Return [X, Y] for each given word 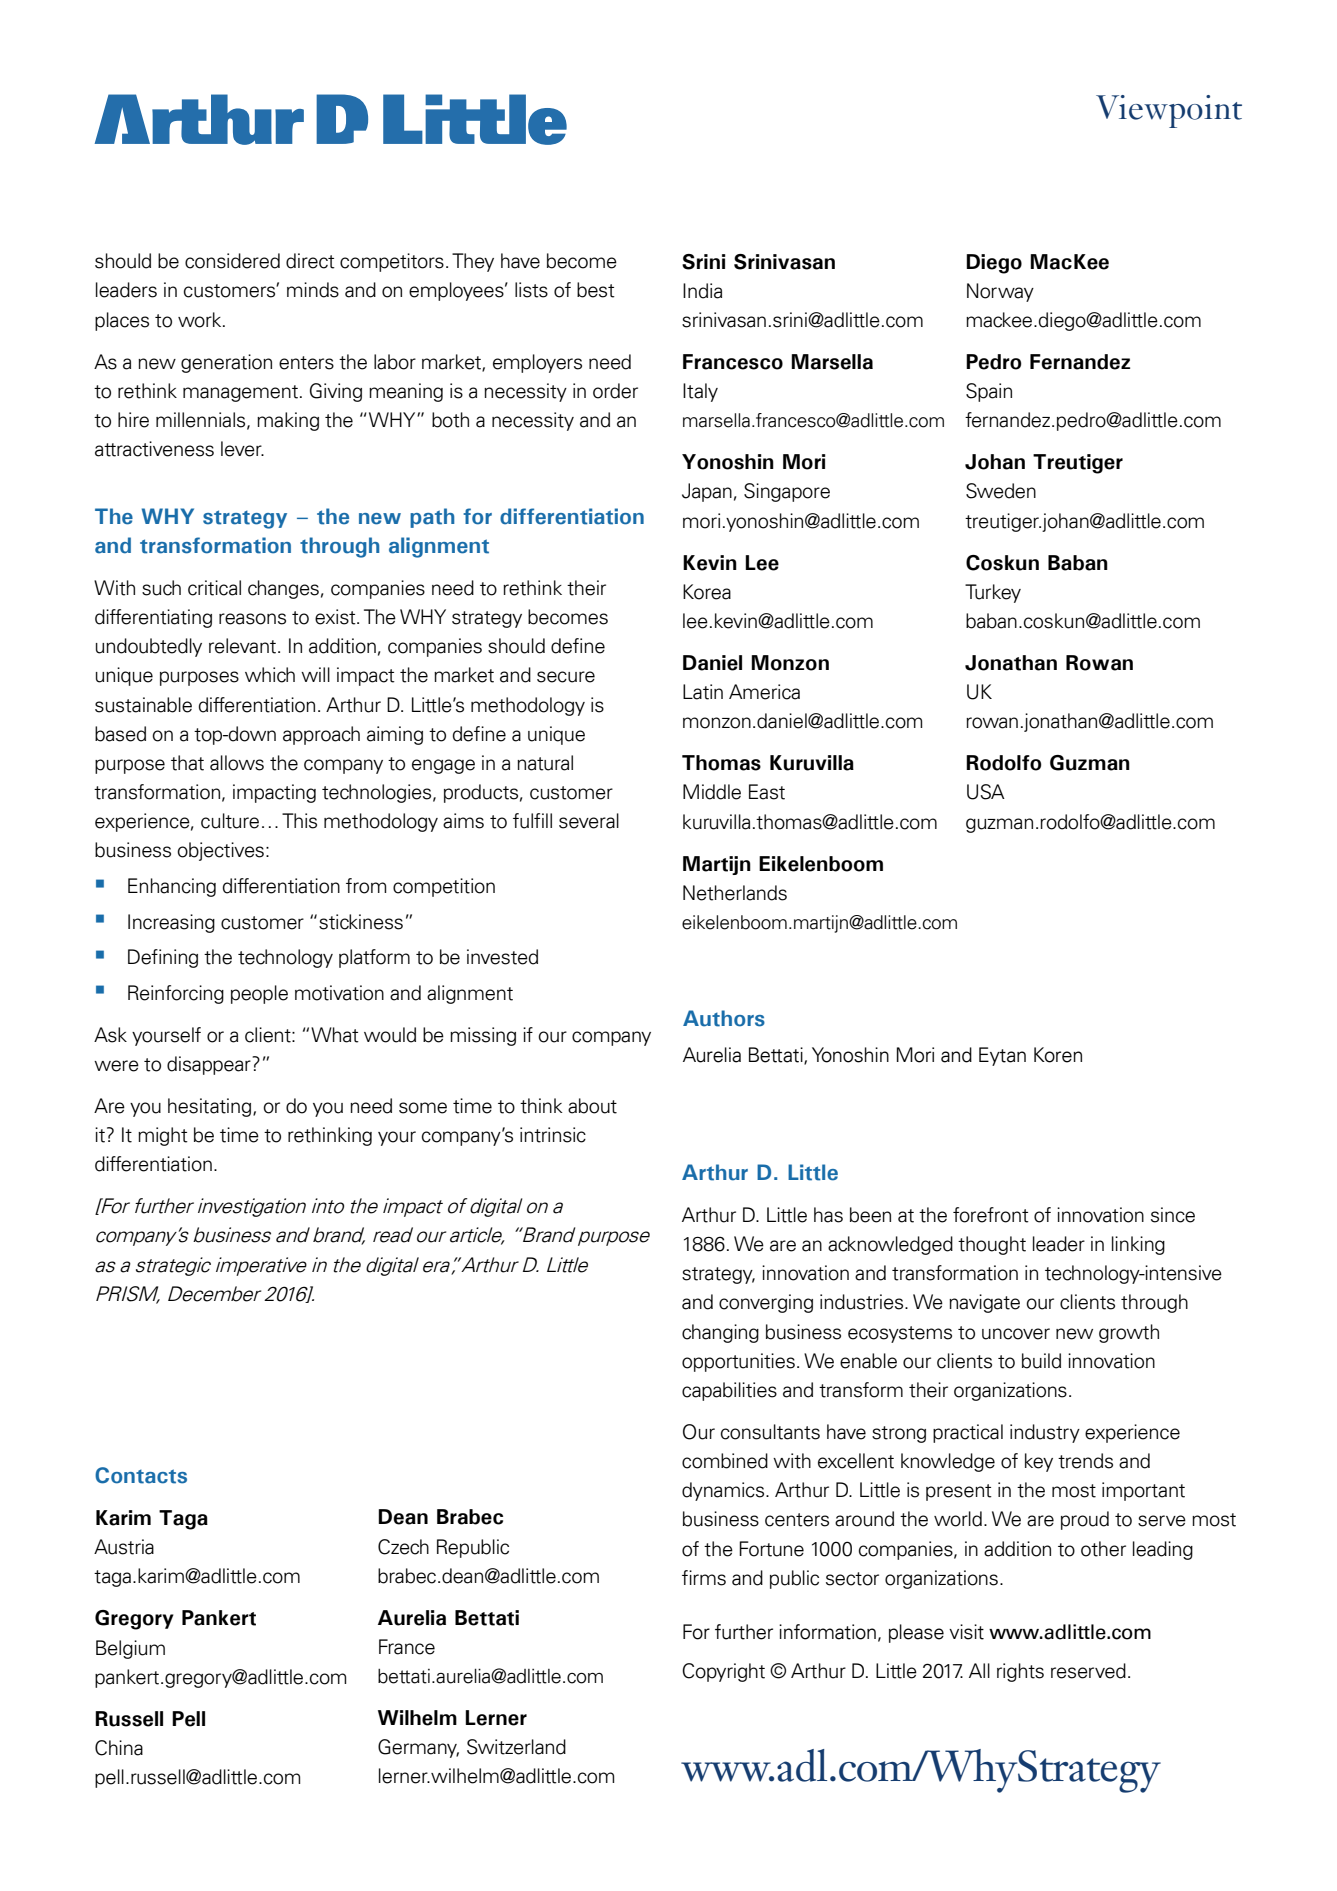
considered [232, 261]
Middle [712, 792]
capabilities [729, 1391]
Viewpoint [1169, 111]
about [592, 1106]
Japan [707, 492]
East [767, 792]
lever [242, 449]
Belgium [130, 1649]
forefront [991, 1215]
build [1041, 1361]
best [596, 290]
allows [237, 763]
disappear [210, 1065]
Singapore [787, 492]
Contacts [141, 1475]
